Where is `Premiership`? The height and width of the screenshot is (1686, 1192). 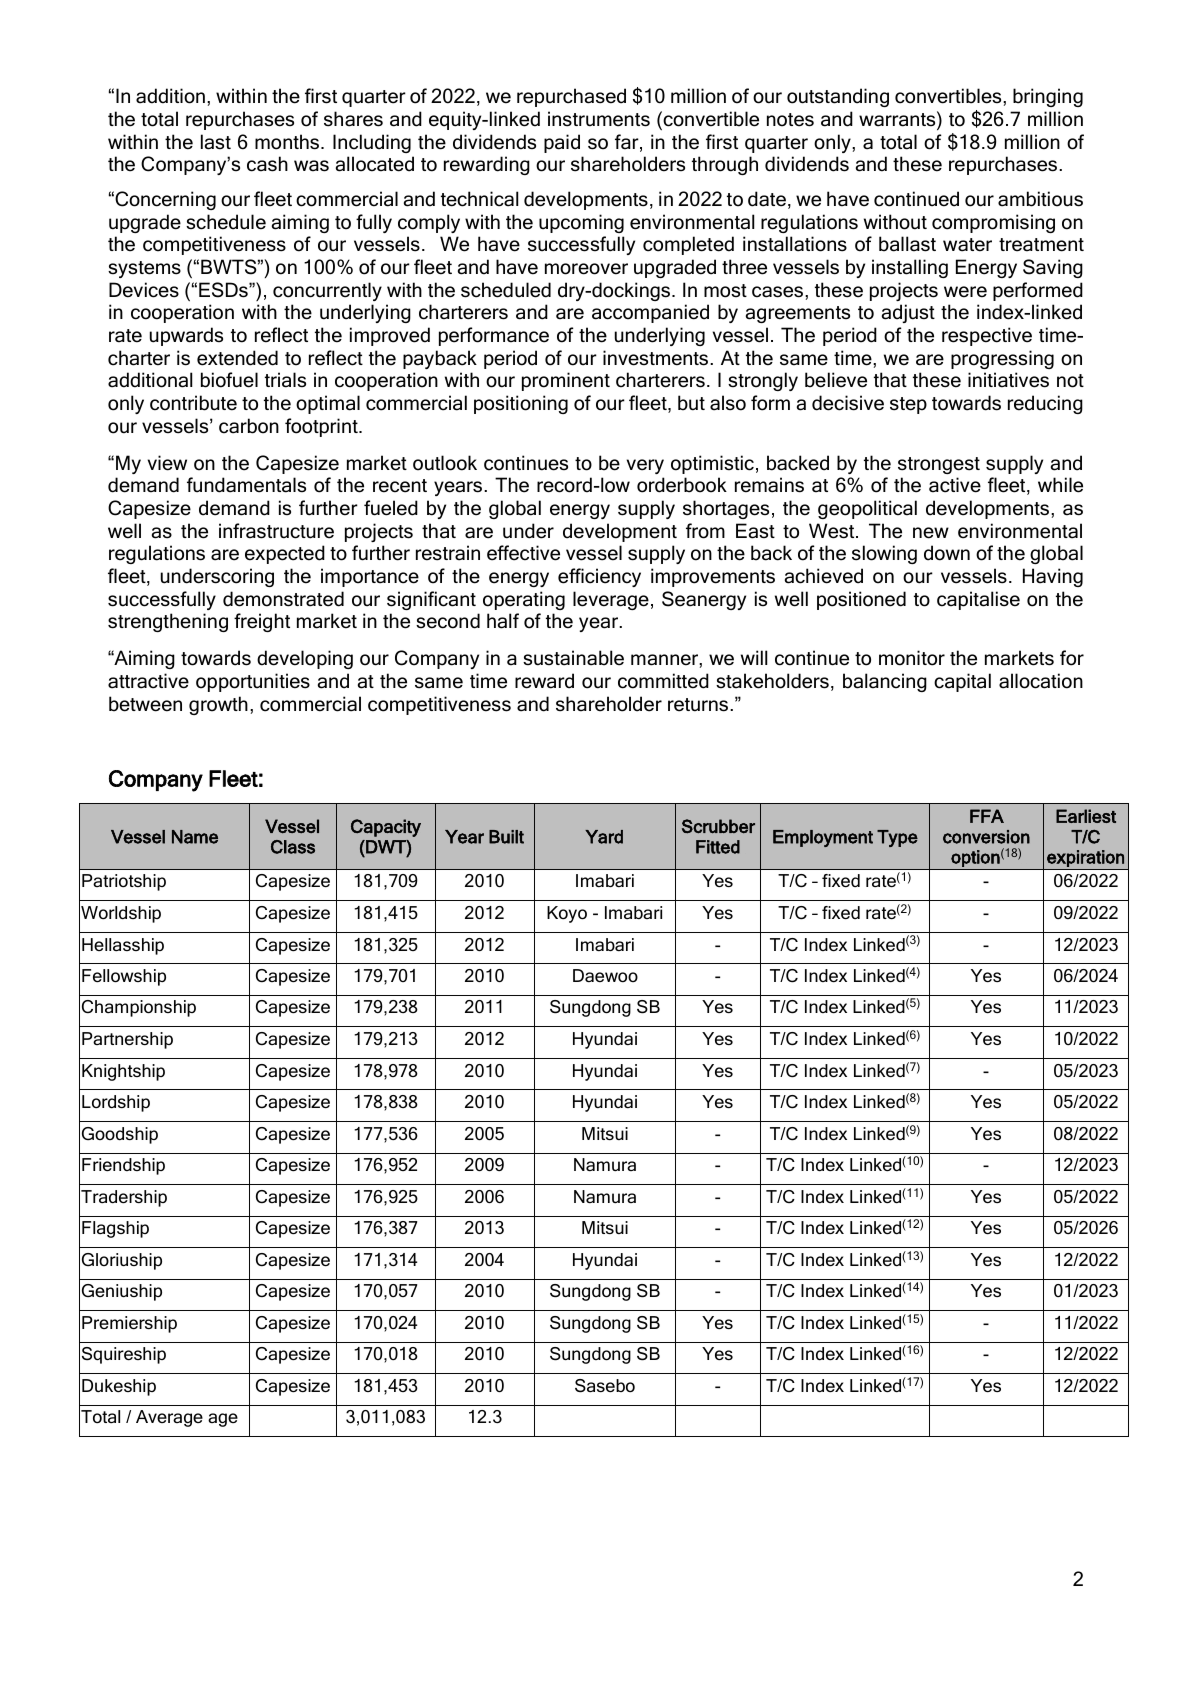 Premiership is located at coordinates (129, 1324).
